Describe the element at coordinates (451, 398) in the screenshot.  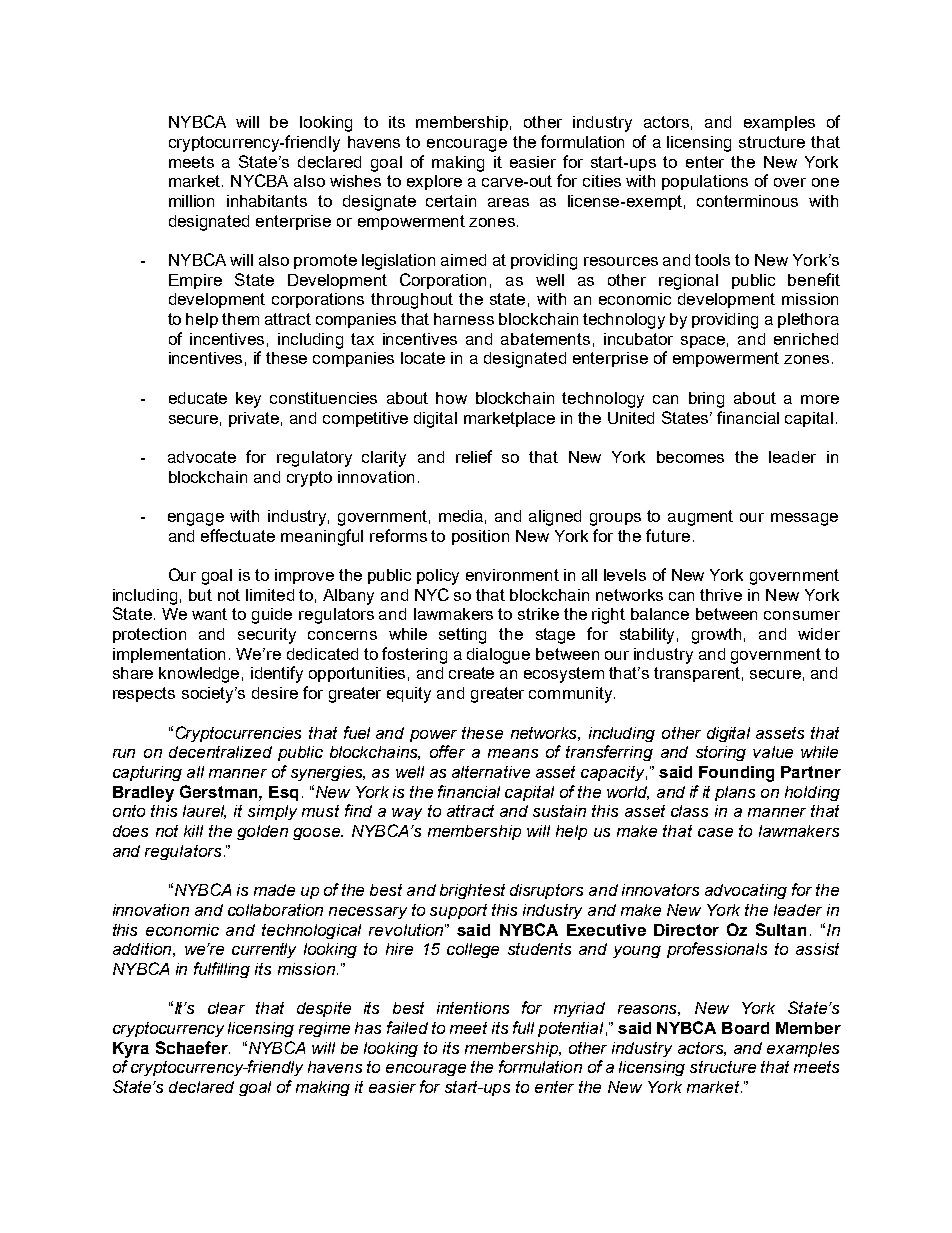
I see `how` at that location.
